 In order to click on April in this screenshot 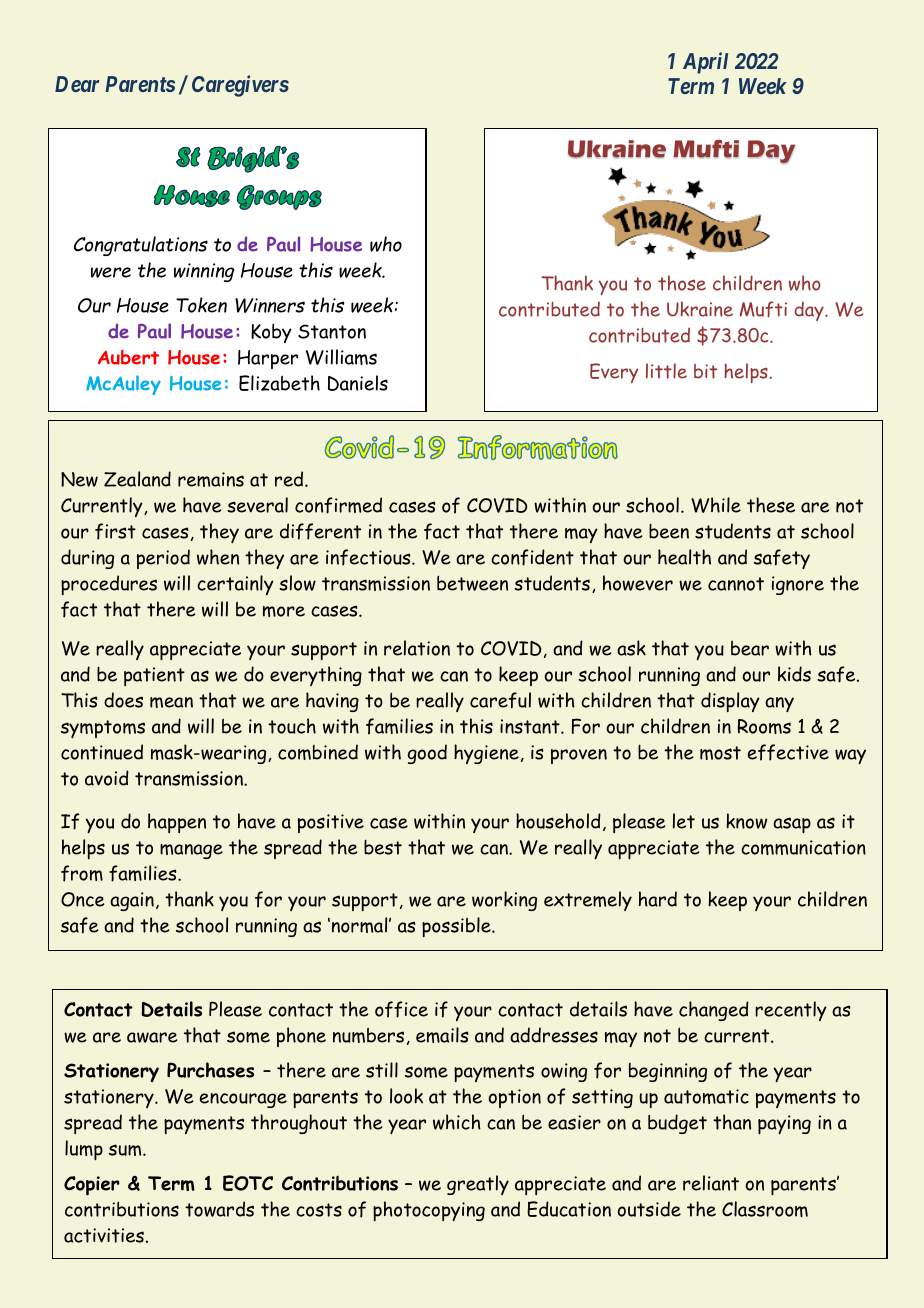, I will do `click(705, 63)`.
